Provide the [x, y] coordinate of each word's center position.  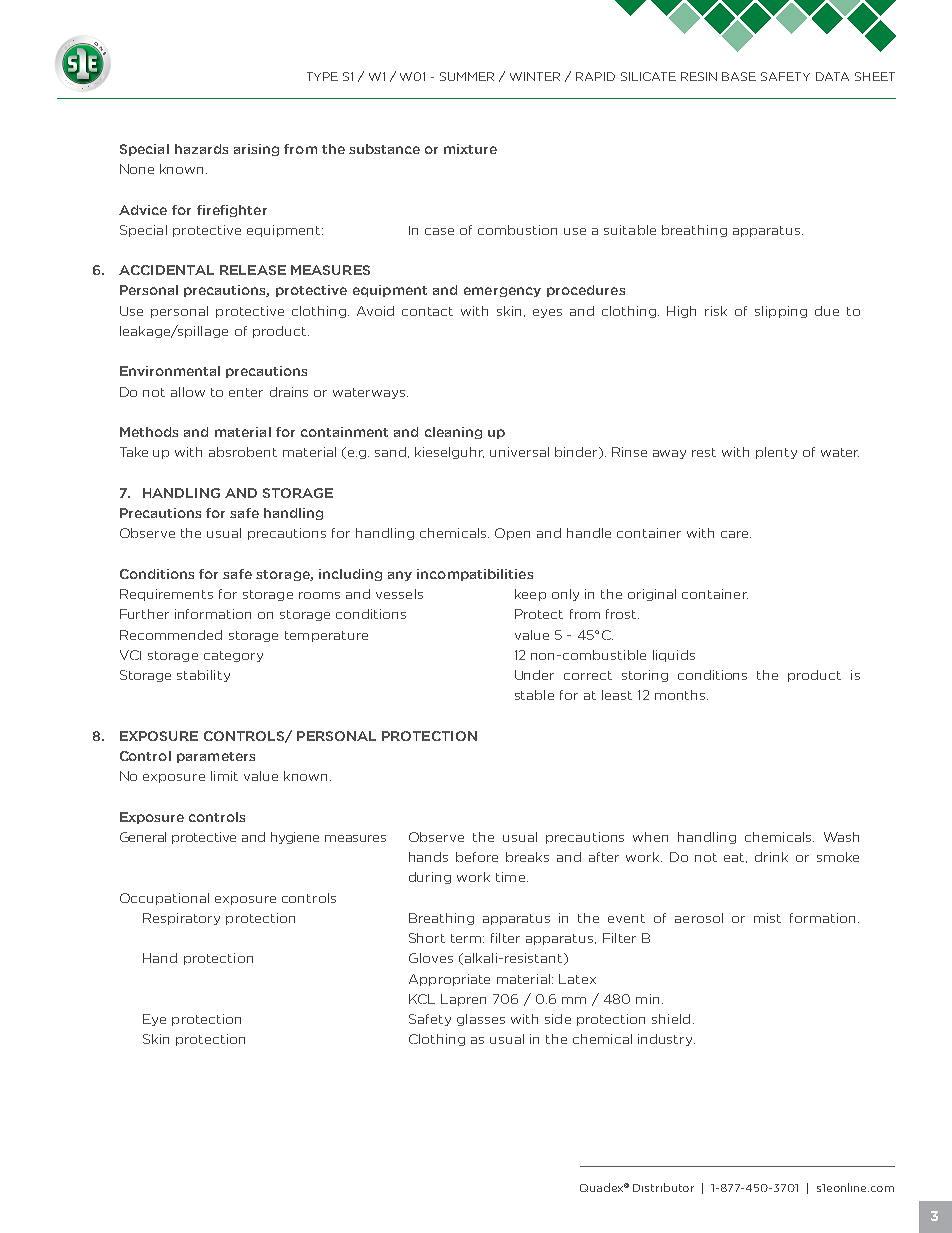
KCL [422, 999]
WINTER [535, 76]
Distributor [663, 1187]
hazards [201, 149]
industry [666, 1040]
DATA [832, 76]
